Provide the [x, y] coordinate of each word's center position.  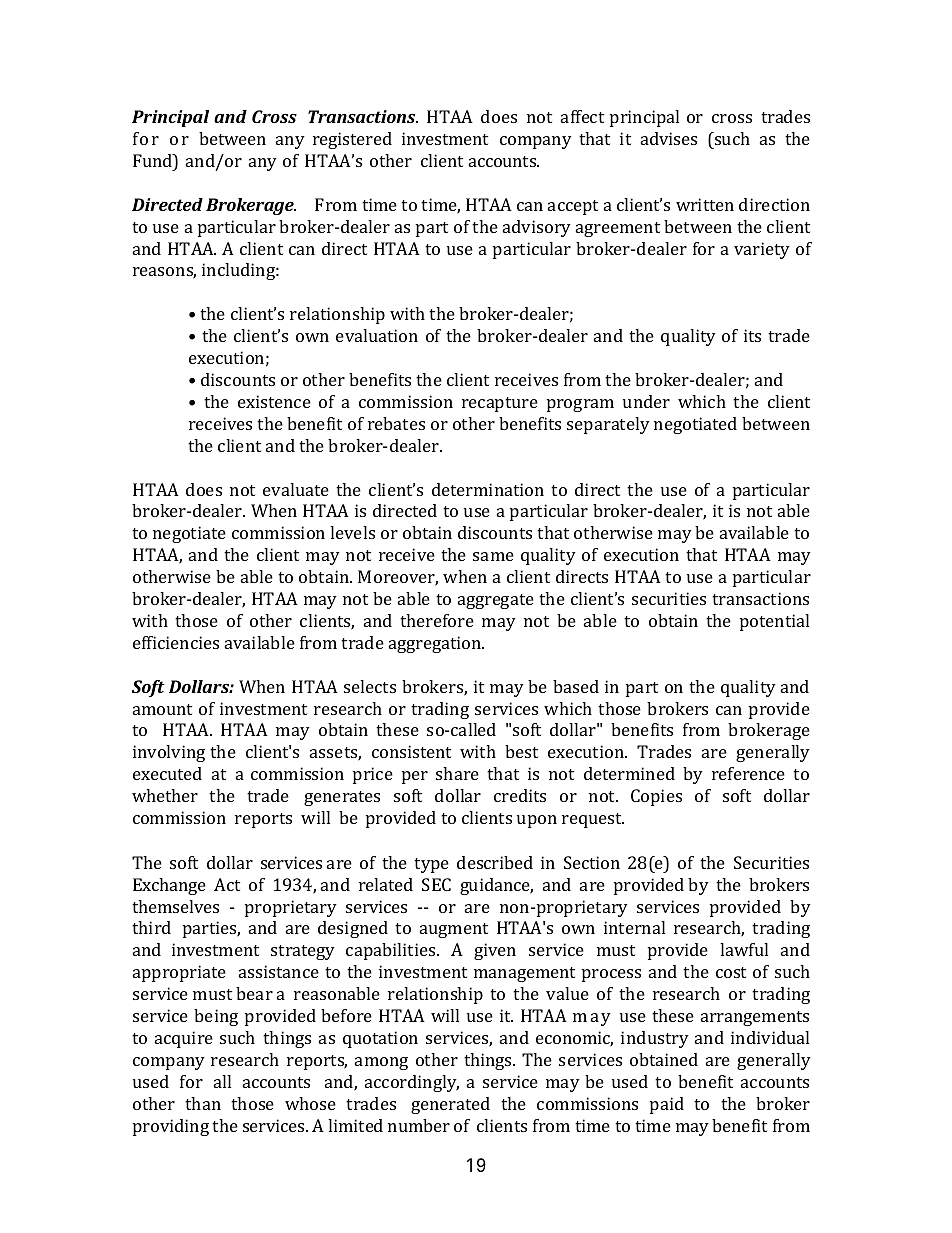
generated [450, 1105]
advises [669, 138]
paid [667, 1105]
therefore [437, 620]
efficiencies [176, 642]
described [495, 862]
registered [352, 140]
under [646, 401]
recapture [500, 404]
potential [774, 622]
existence [274, 401]
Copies [656, 797]
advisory [537, 228]
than [203, 1103]
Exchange [169, 886]
